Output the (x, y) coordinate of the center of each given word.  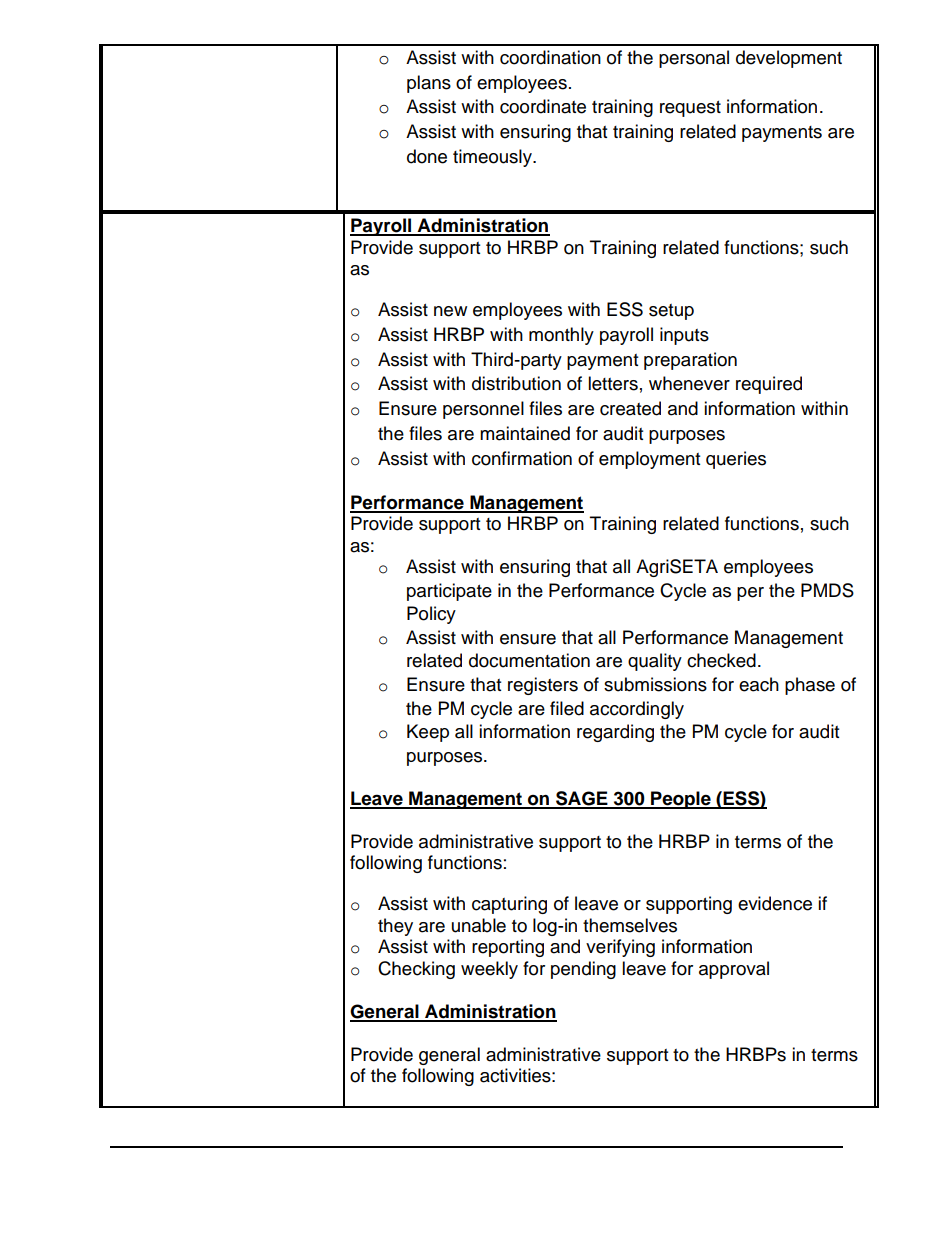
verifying (620, 948)
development (789, 59)
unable (479, 925)
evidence (775, 903)
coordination (550, 57)
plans (429, 84)
